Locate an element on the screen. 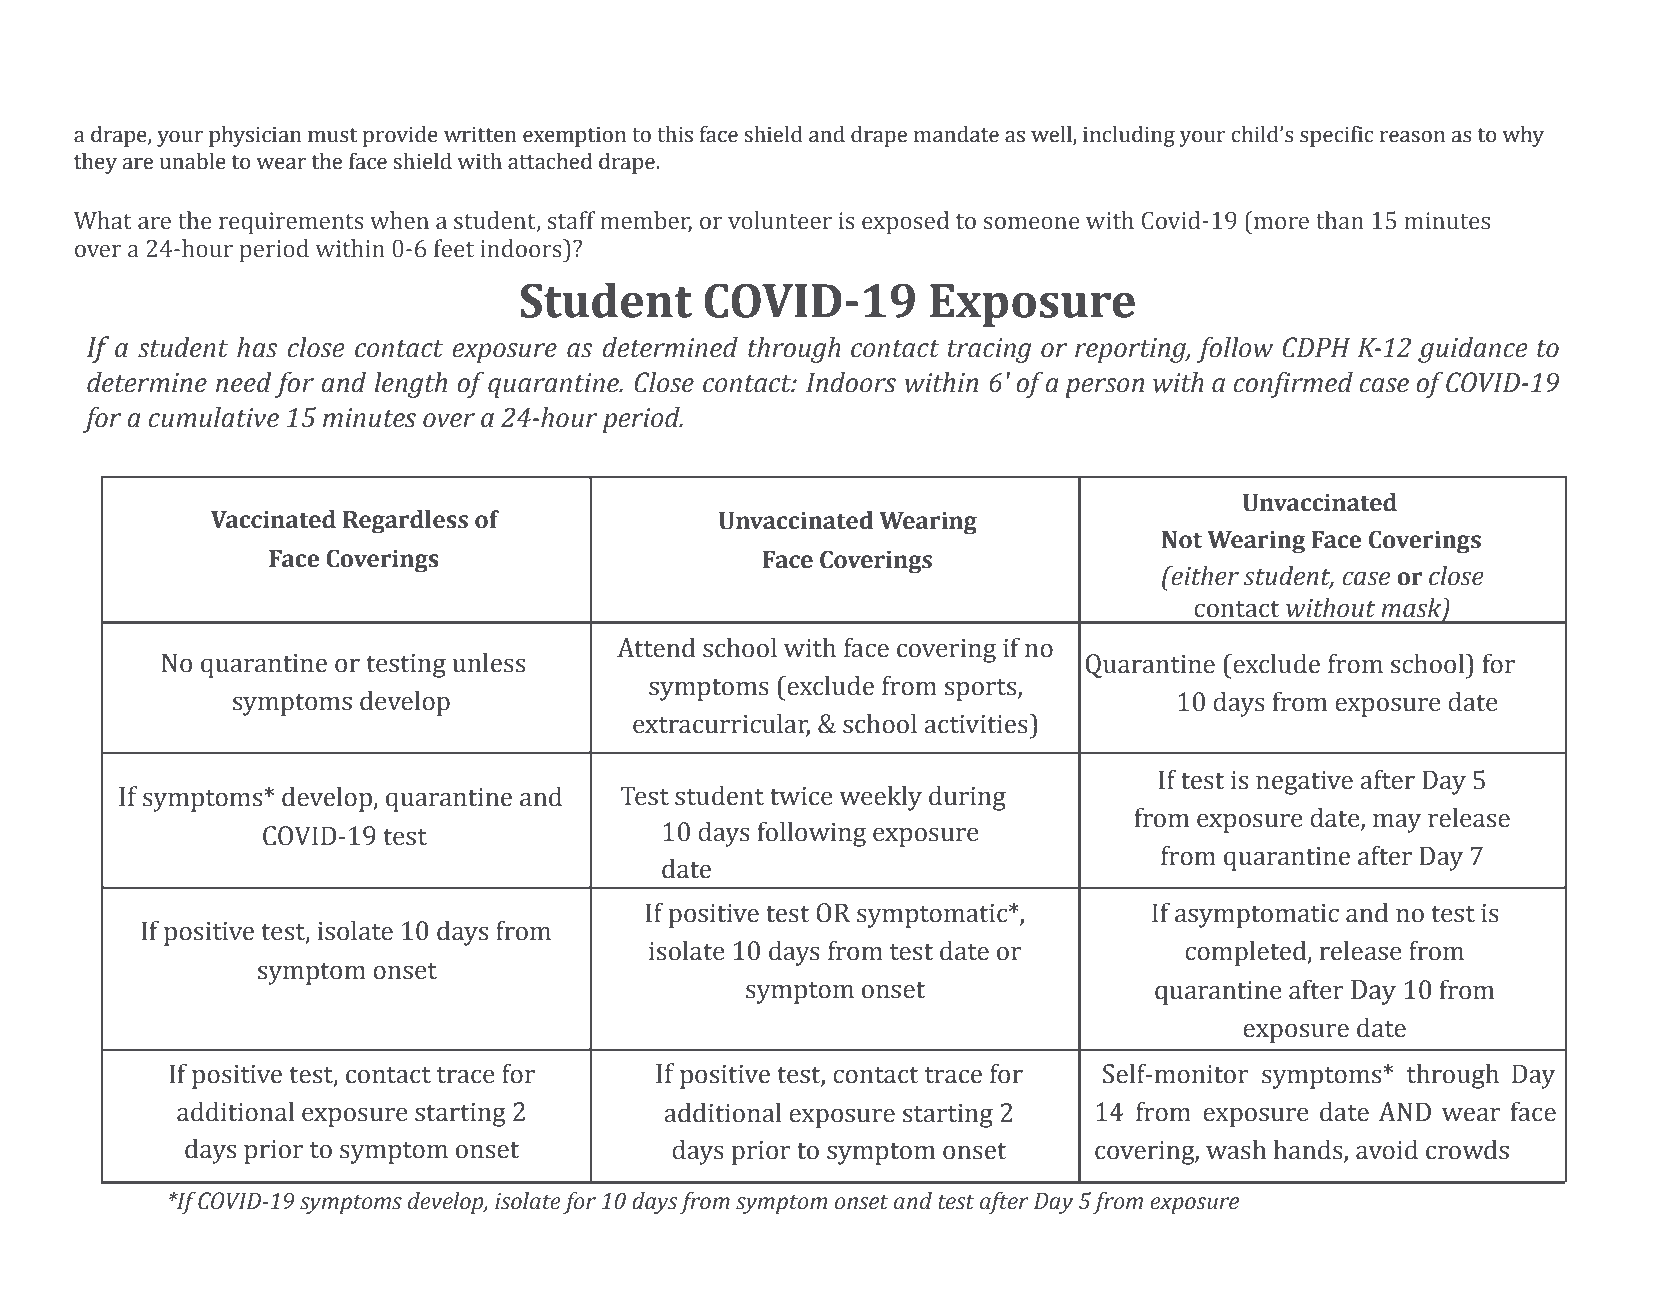  wash is located at coordinates (1236, 1149).
